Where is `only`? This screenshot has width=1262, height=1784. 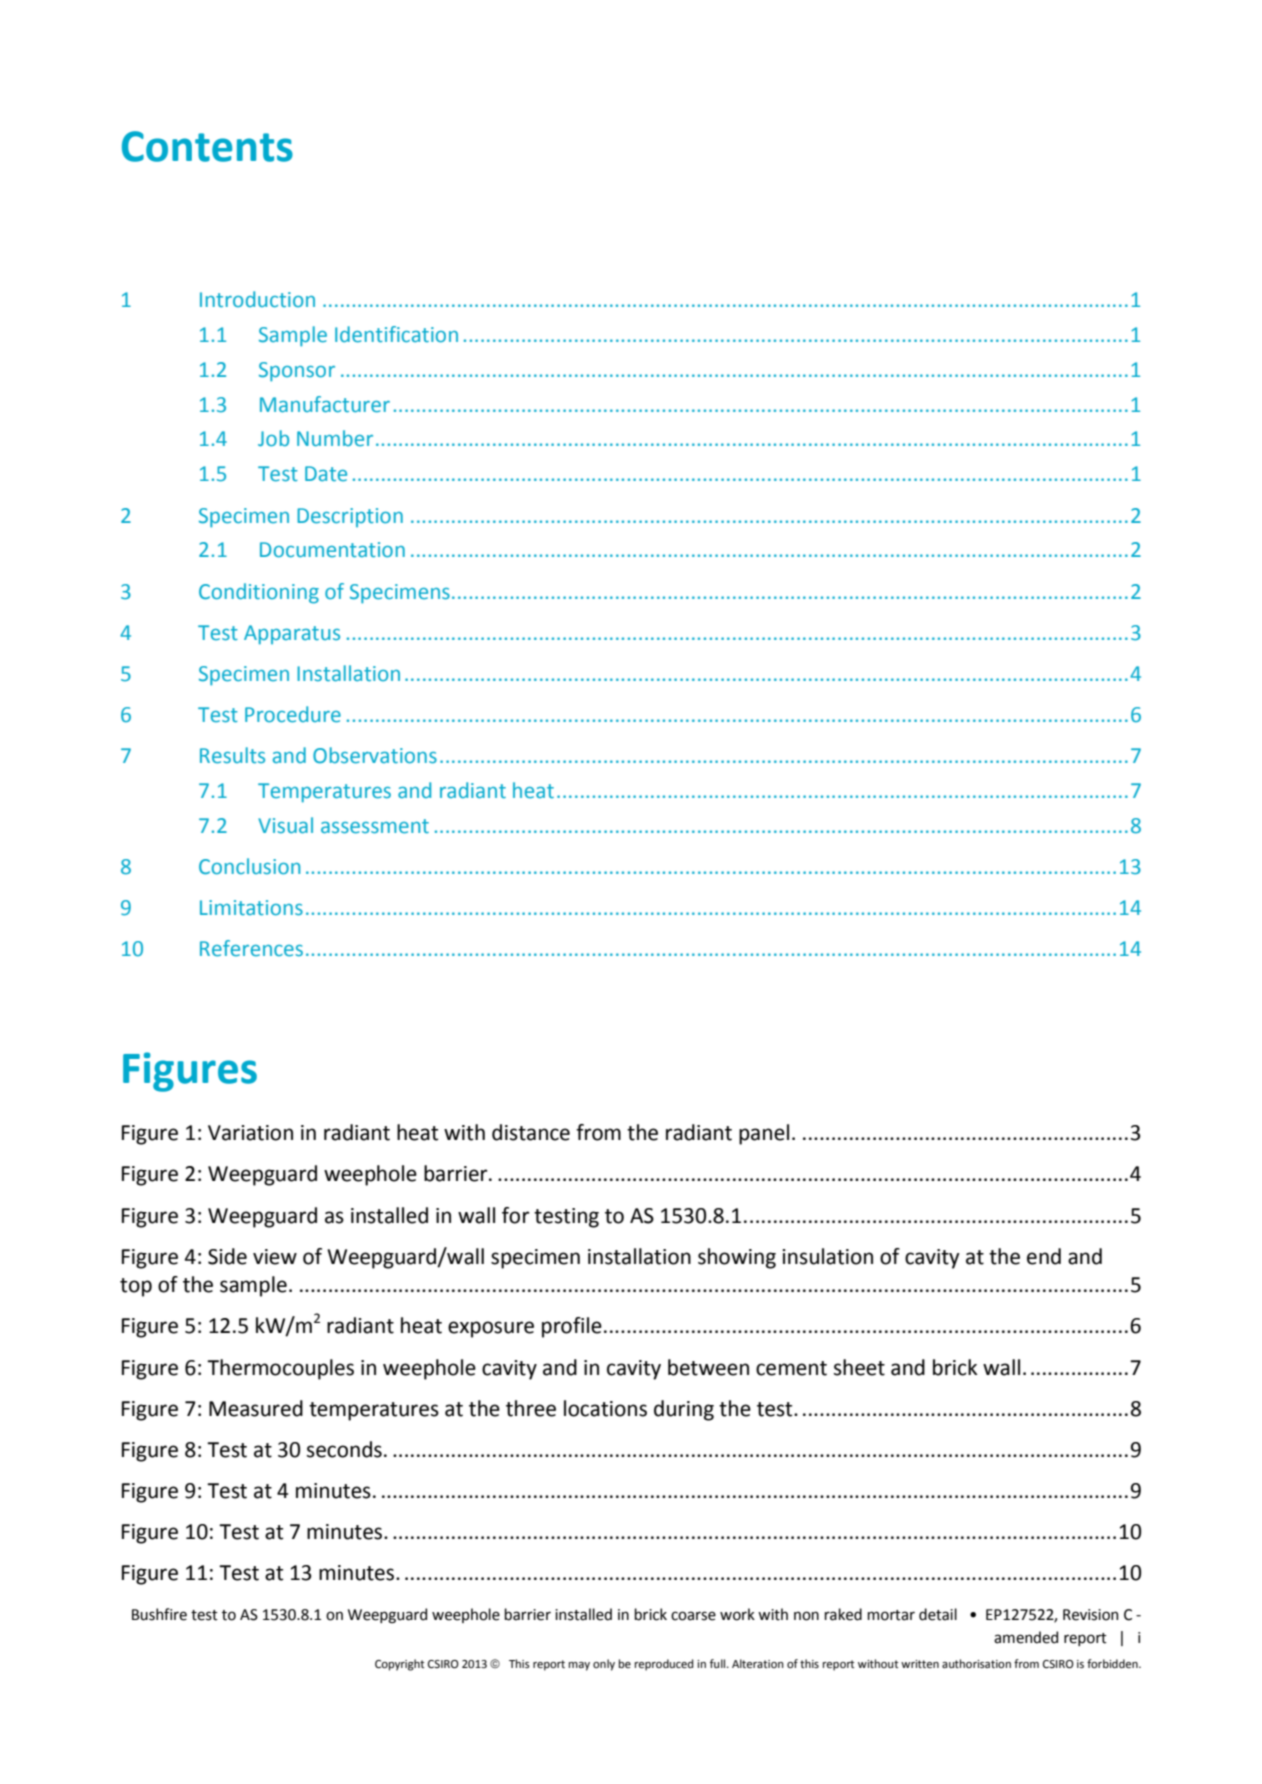 only is located at coordinates (604, 1665).
